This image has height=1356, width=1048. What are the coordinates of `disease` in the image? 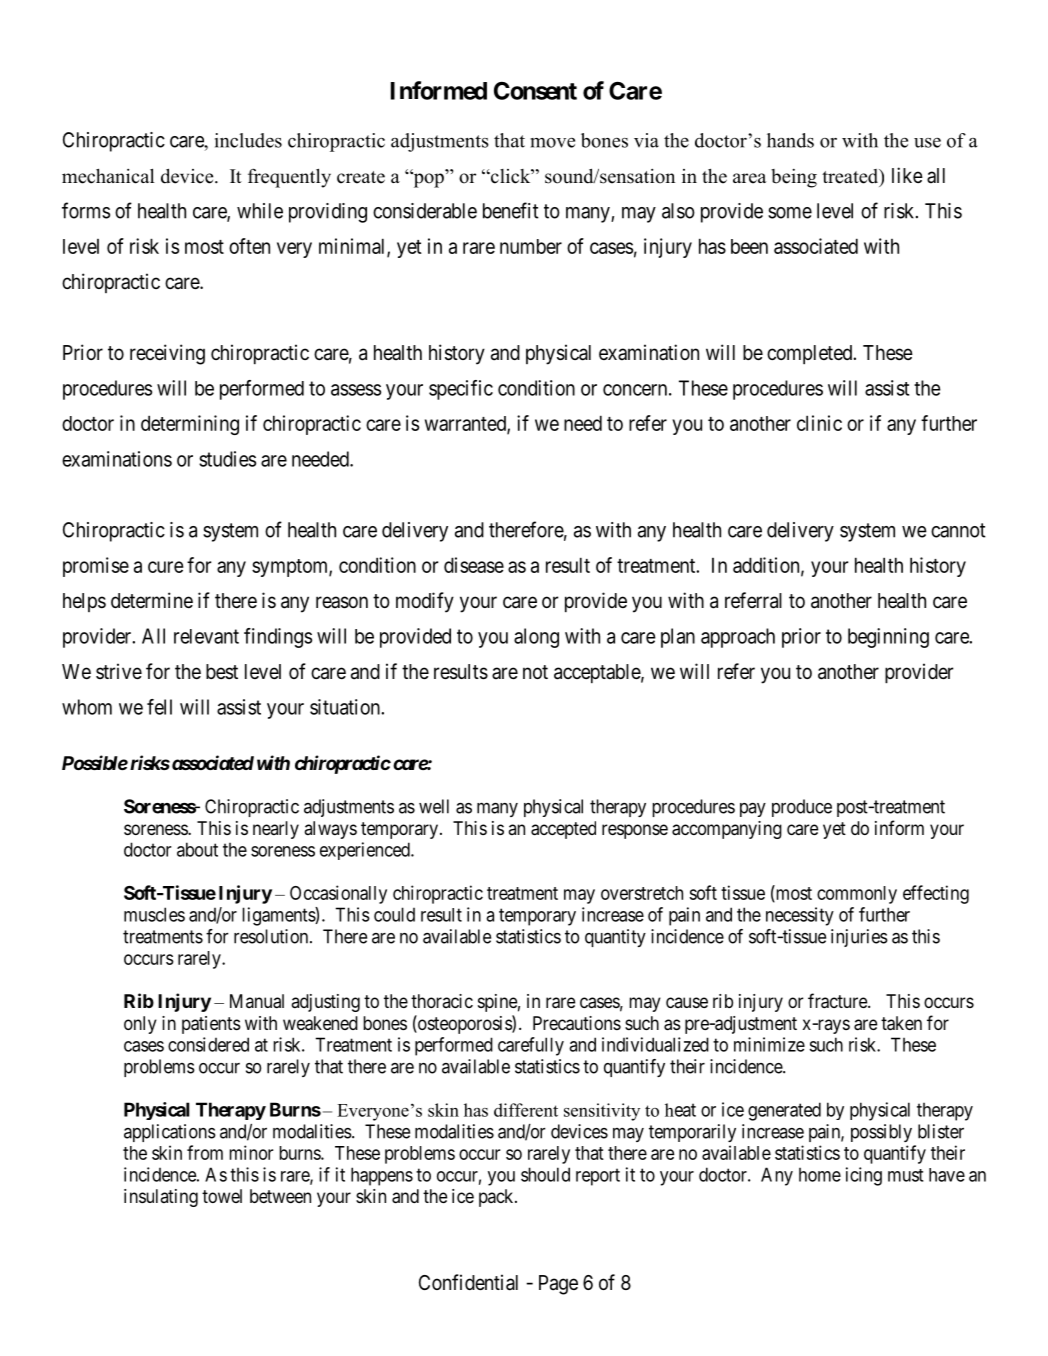 It's located at (474, 565).
